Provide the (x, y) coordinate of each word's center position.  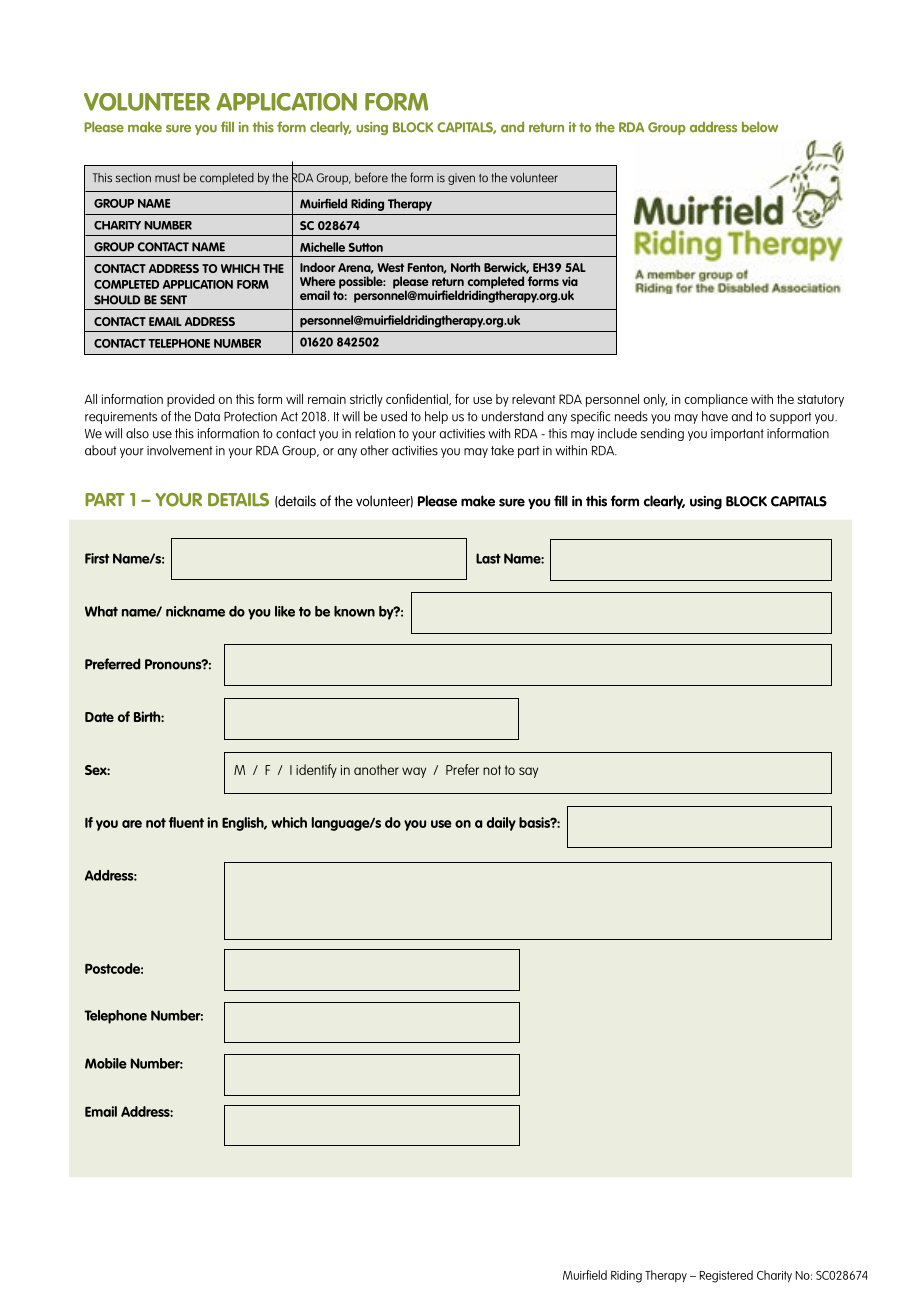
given (461, 179)
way (414, 772)
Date (99, 717)
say (528, 772)
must (167, 178)
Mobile (106, 1063)
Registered (726, 1276)
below (760, 127)
